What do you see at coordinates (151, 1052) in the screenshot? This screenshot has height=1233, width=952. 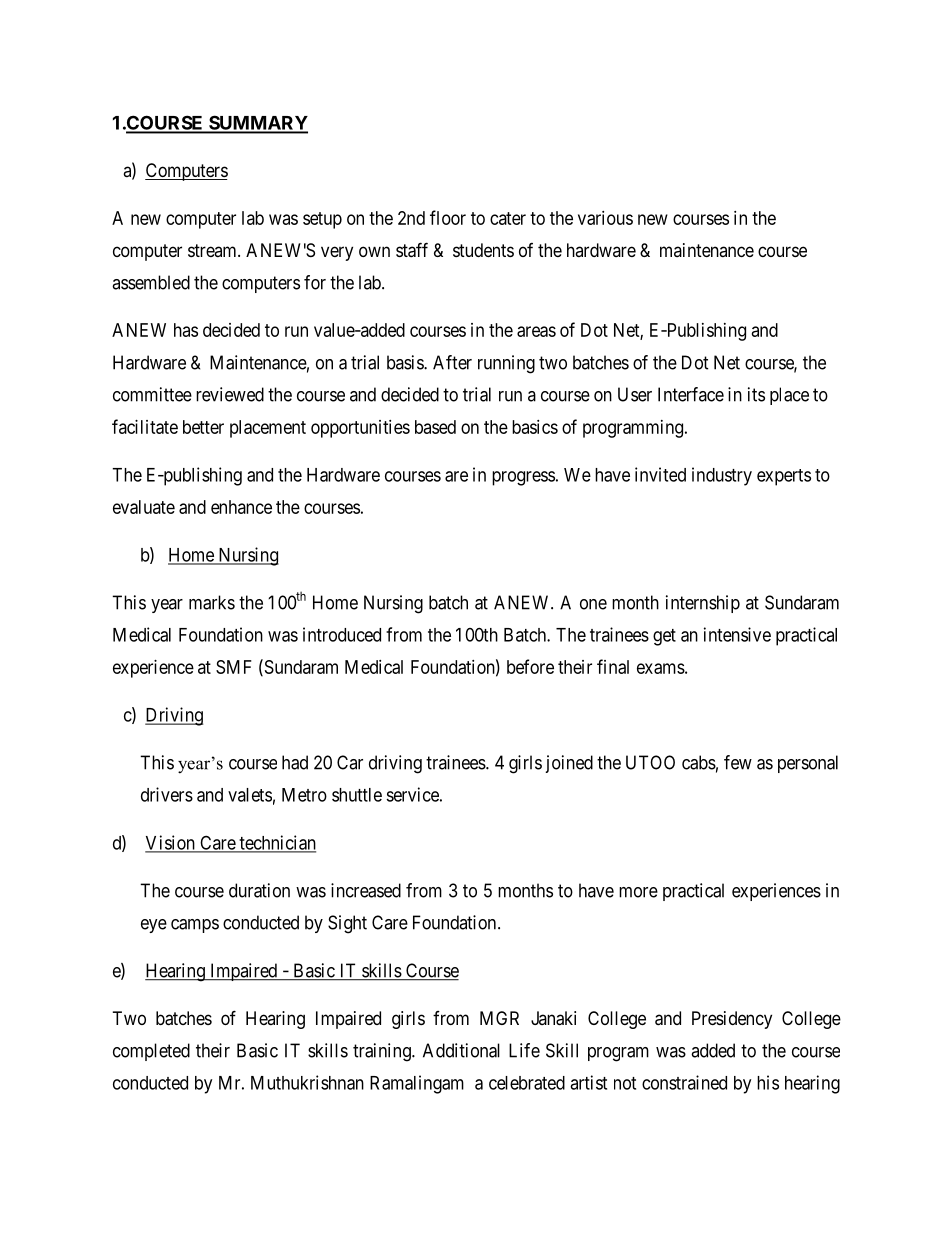 I see `completed` at bounding box center [151, 1052].
